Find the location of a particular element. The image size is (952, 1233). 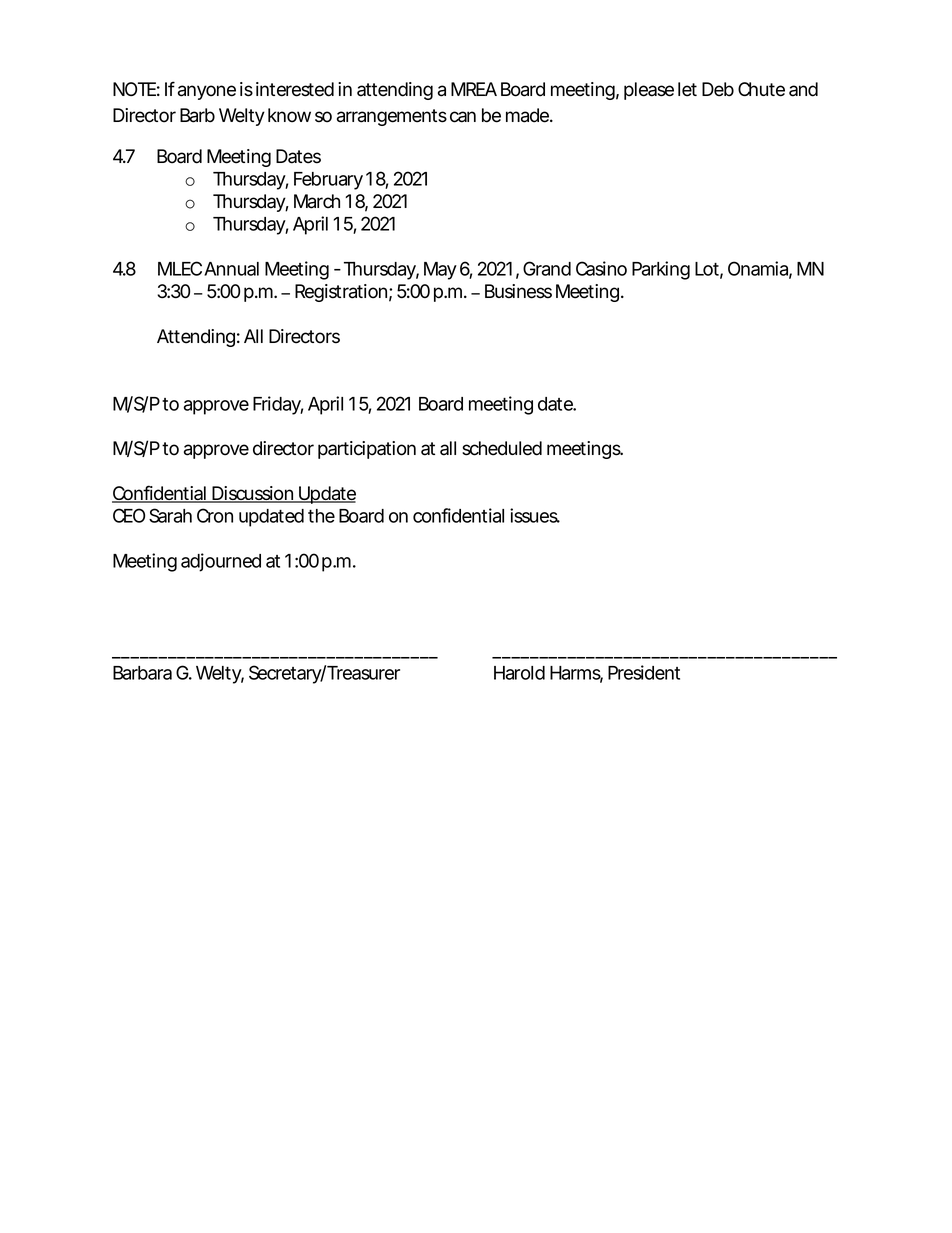

know is located at coordinates (289, 115).
